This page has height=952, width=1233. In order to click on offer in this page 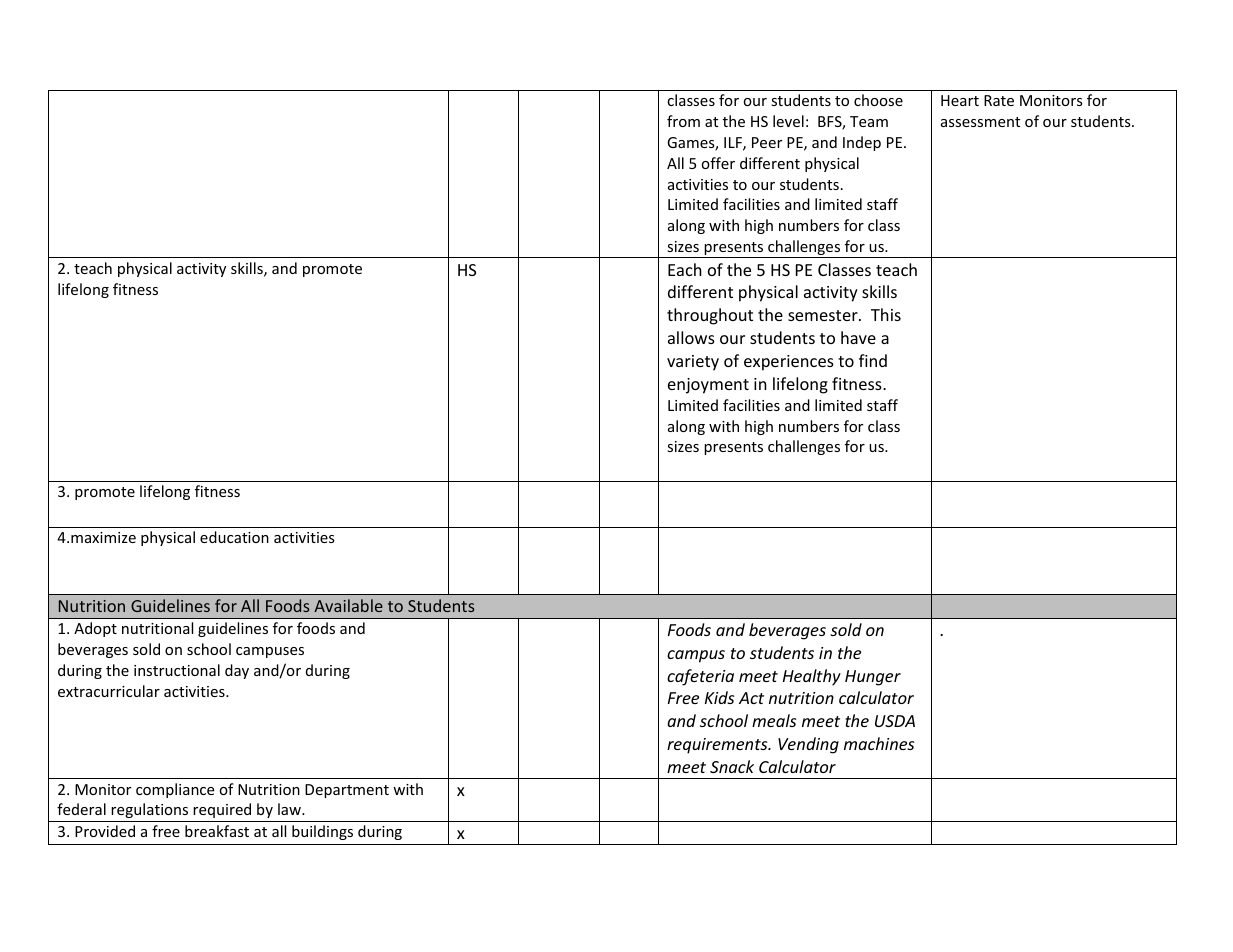, I will do `click(718, 163)`.
